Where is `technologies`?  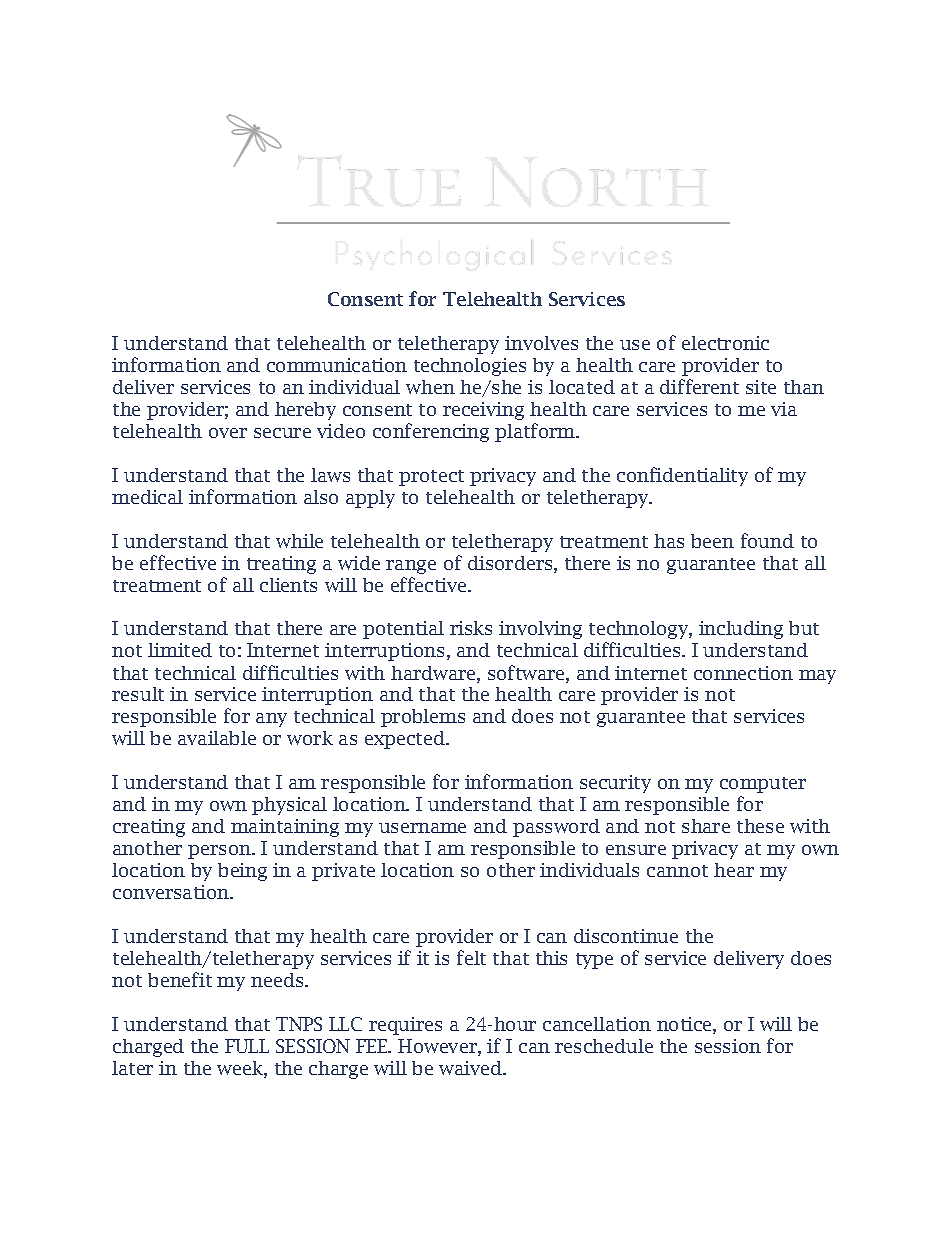 technologies is located at coordinates (470, 367).
